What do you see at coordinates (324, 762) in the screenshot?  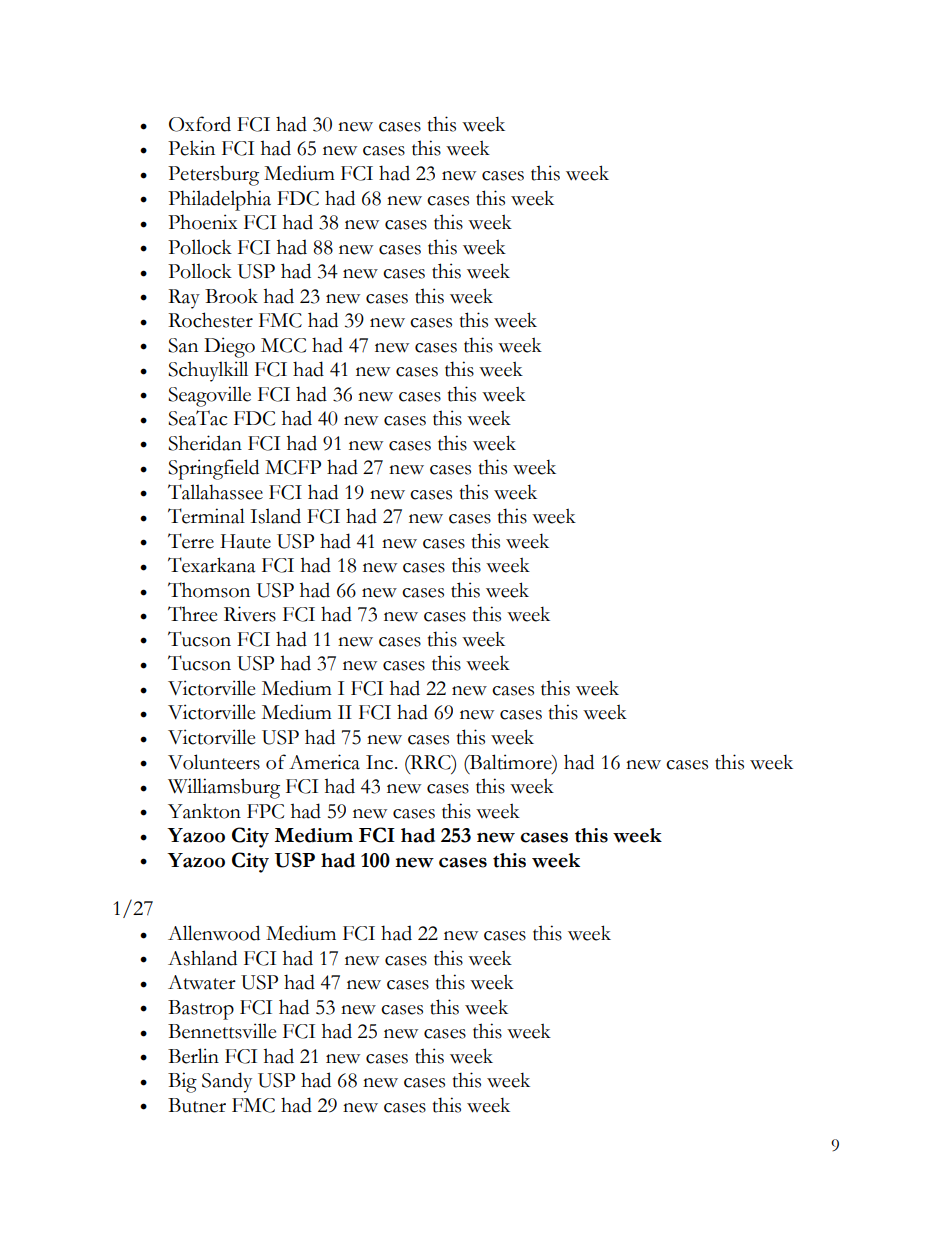 I see `America` at bounding box center [324, 762].
